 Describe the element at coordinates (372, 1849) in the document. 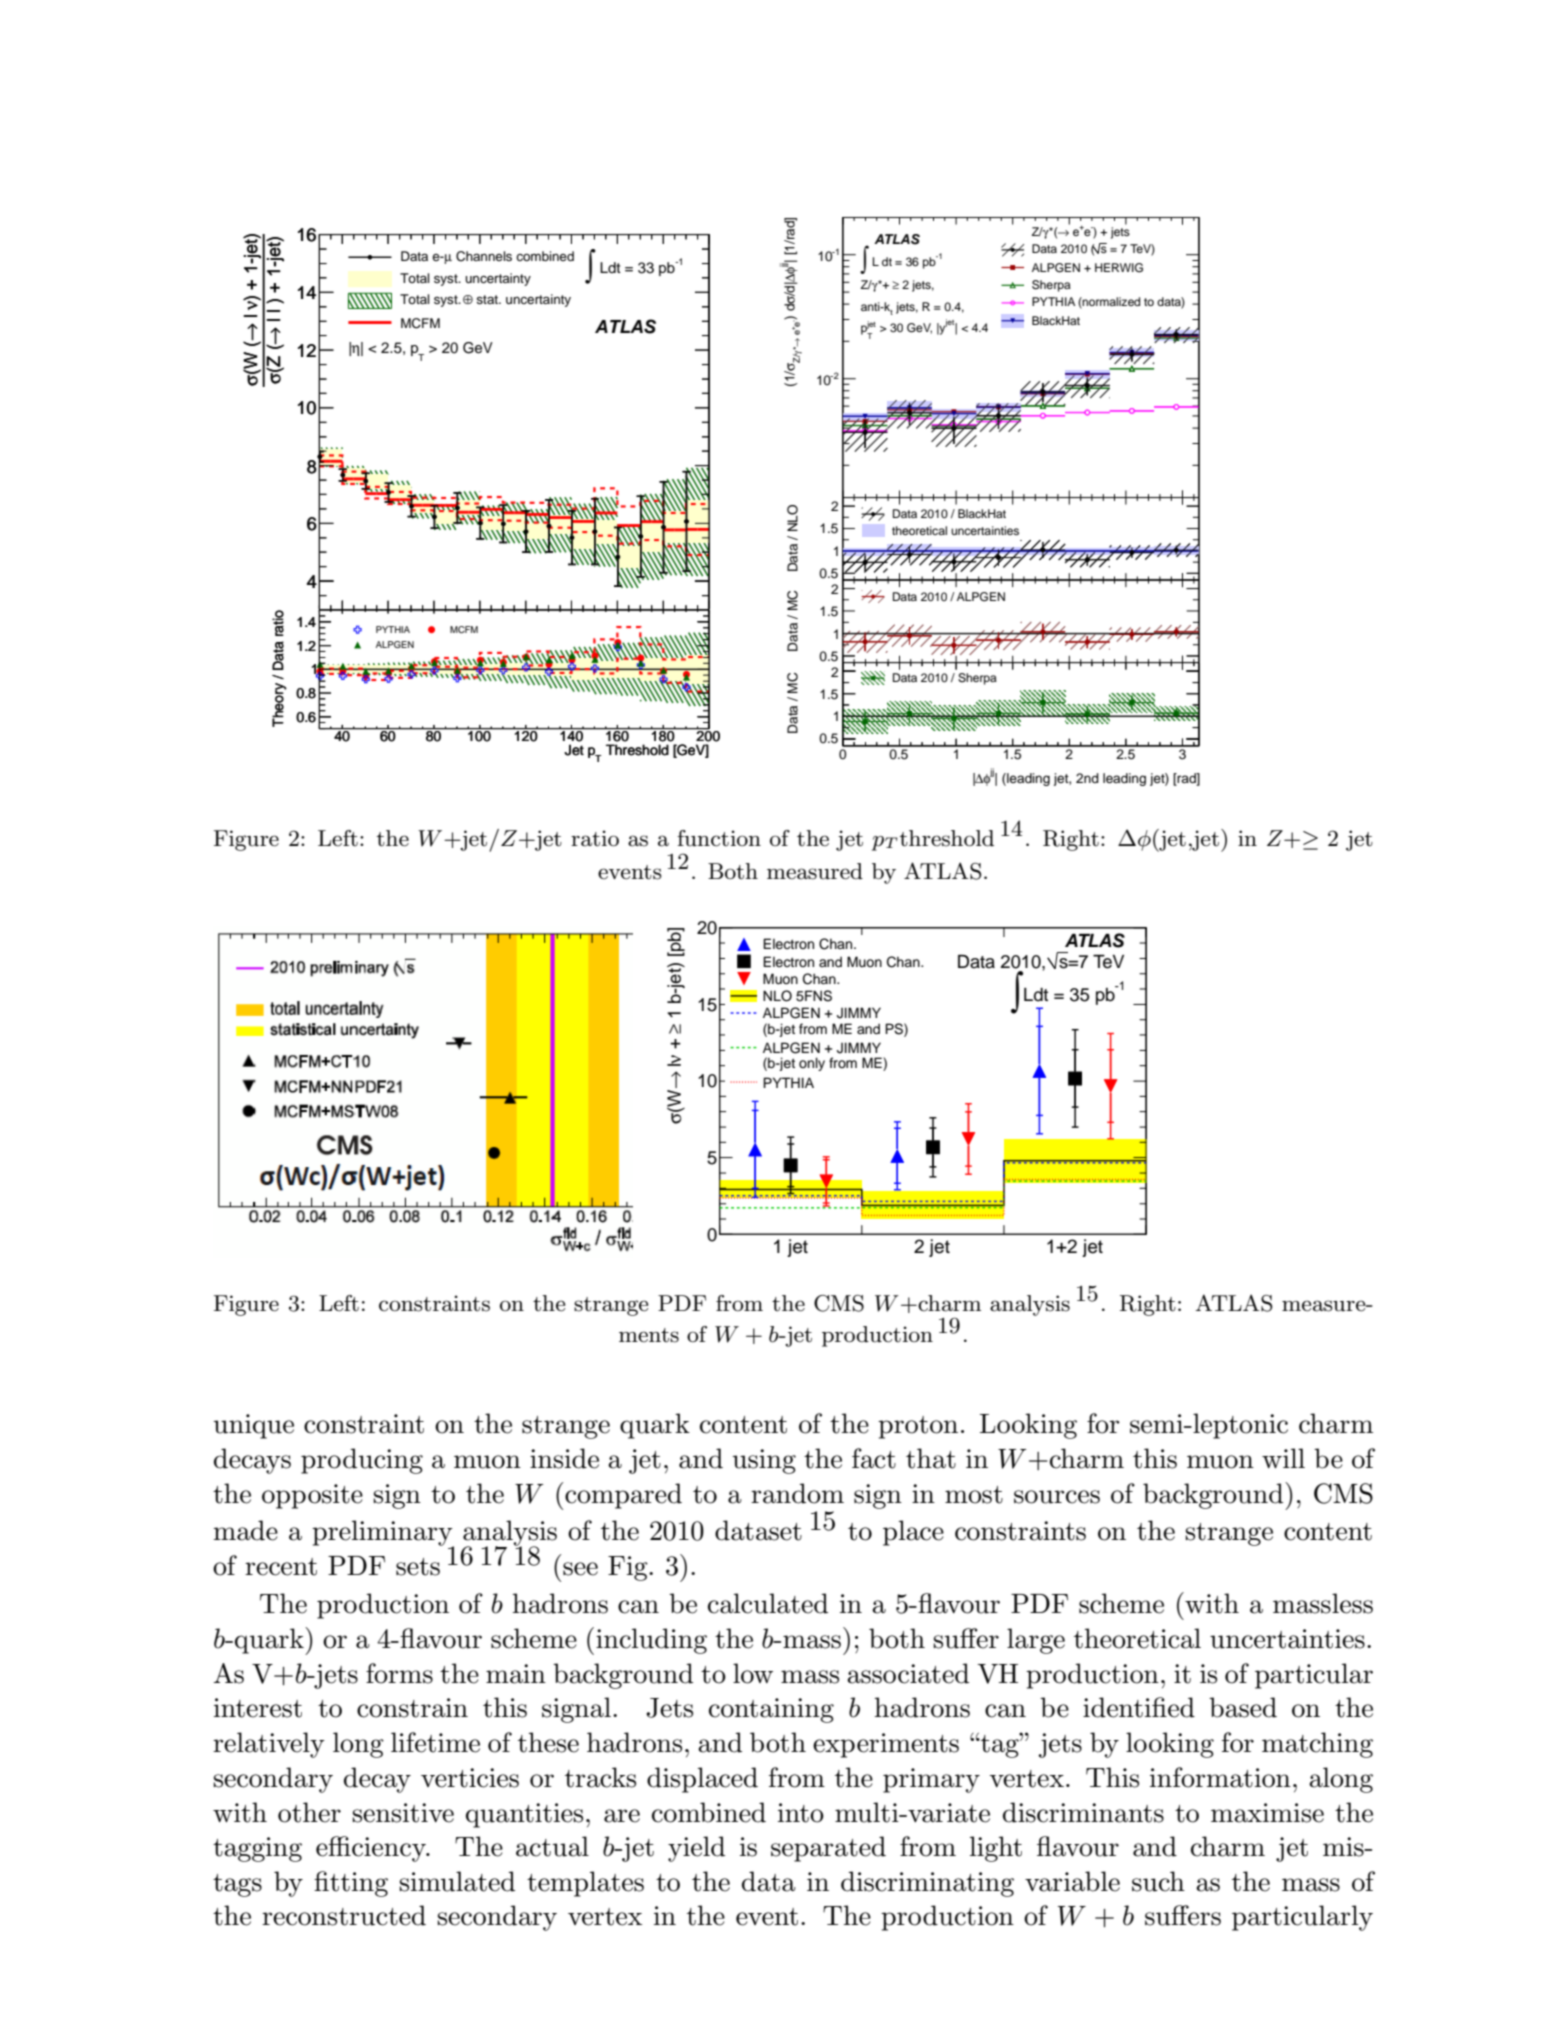

I see `efficiency` at that location.
